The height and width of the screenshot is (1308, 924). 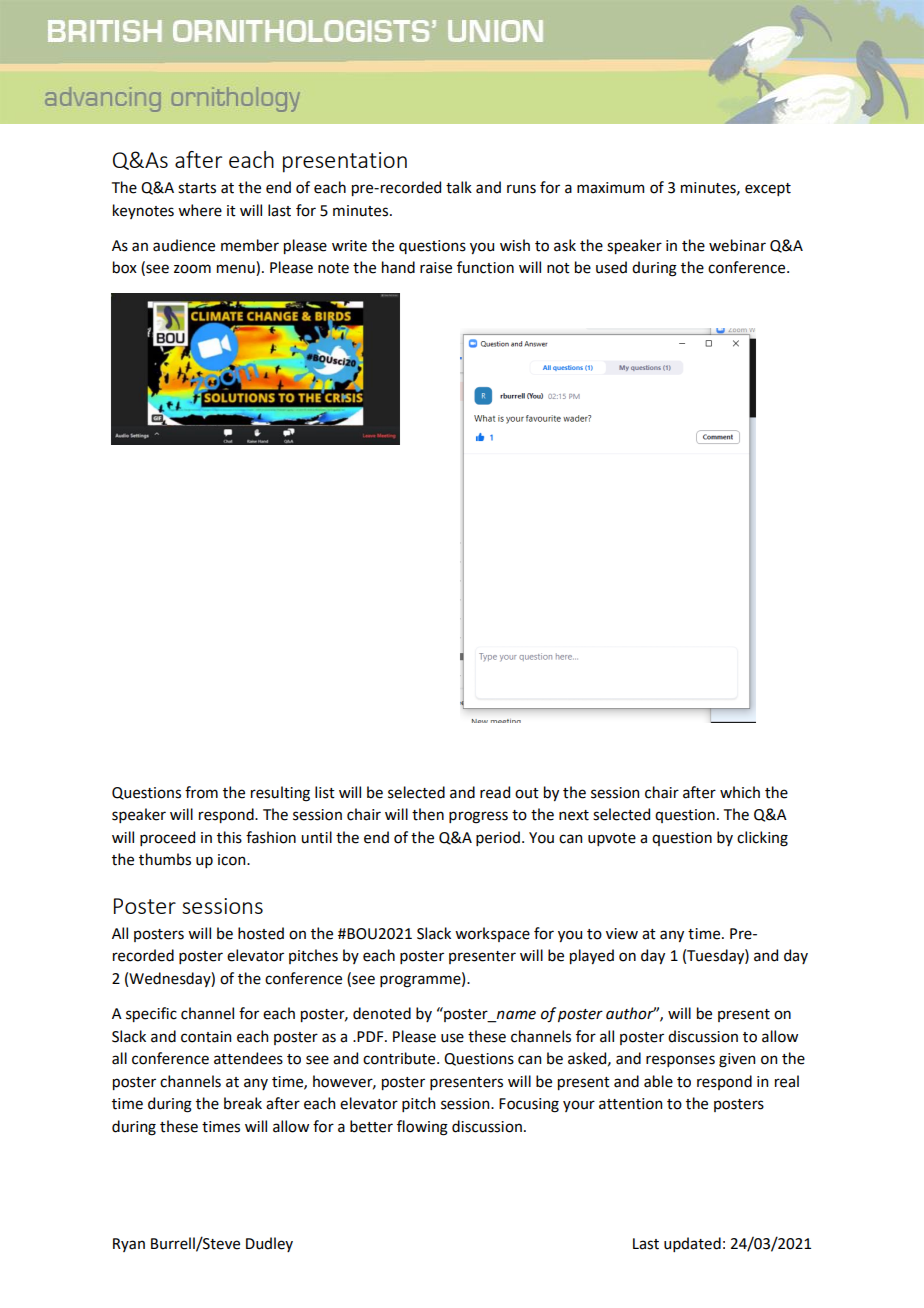 I want to click on updated, so click(x=692, y=1244).
